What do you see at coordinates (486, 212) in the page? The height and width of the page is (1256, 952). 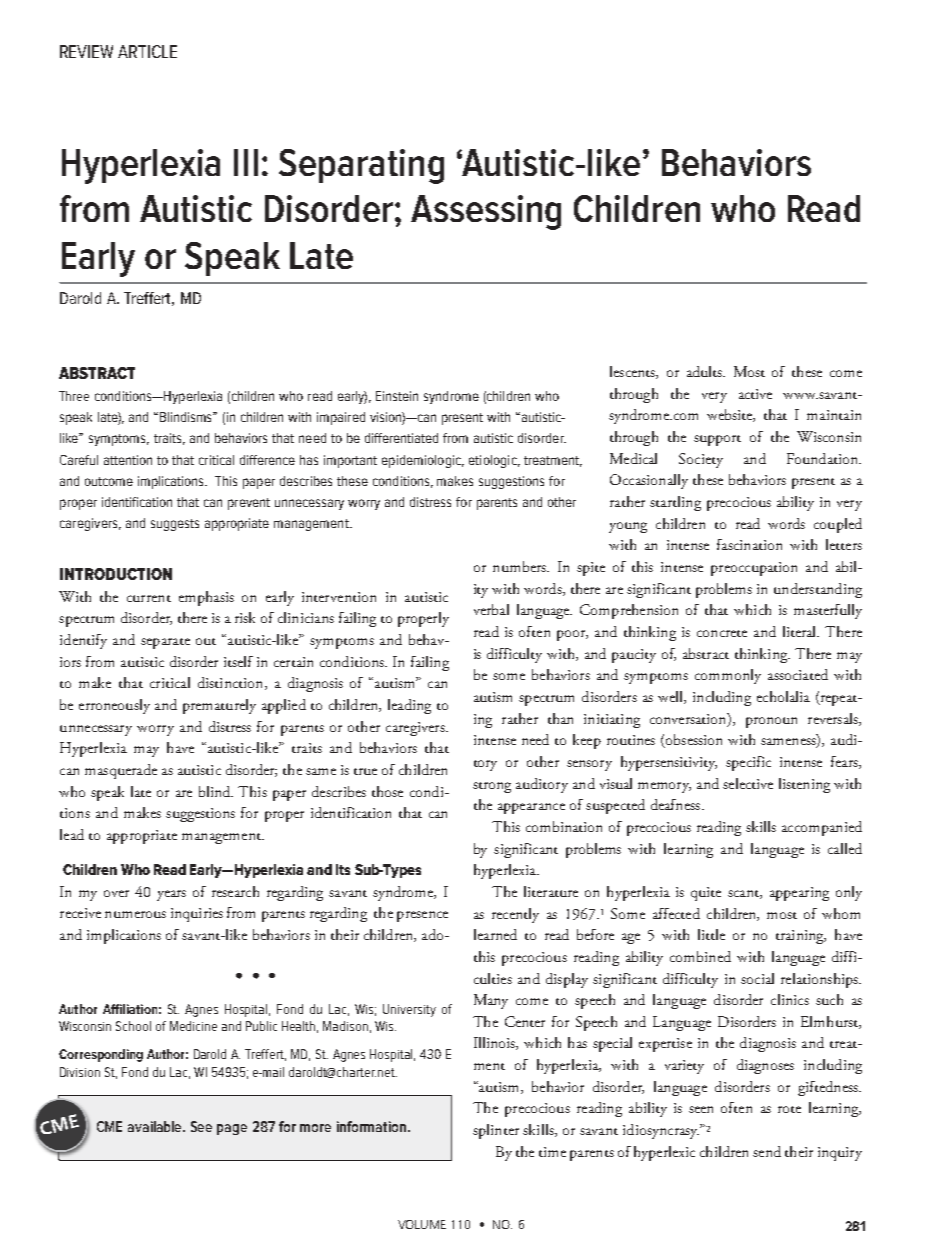 I see `Assessing` at bounding box center [486, 212].
